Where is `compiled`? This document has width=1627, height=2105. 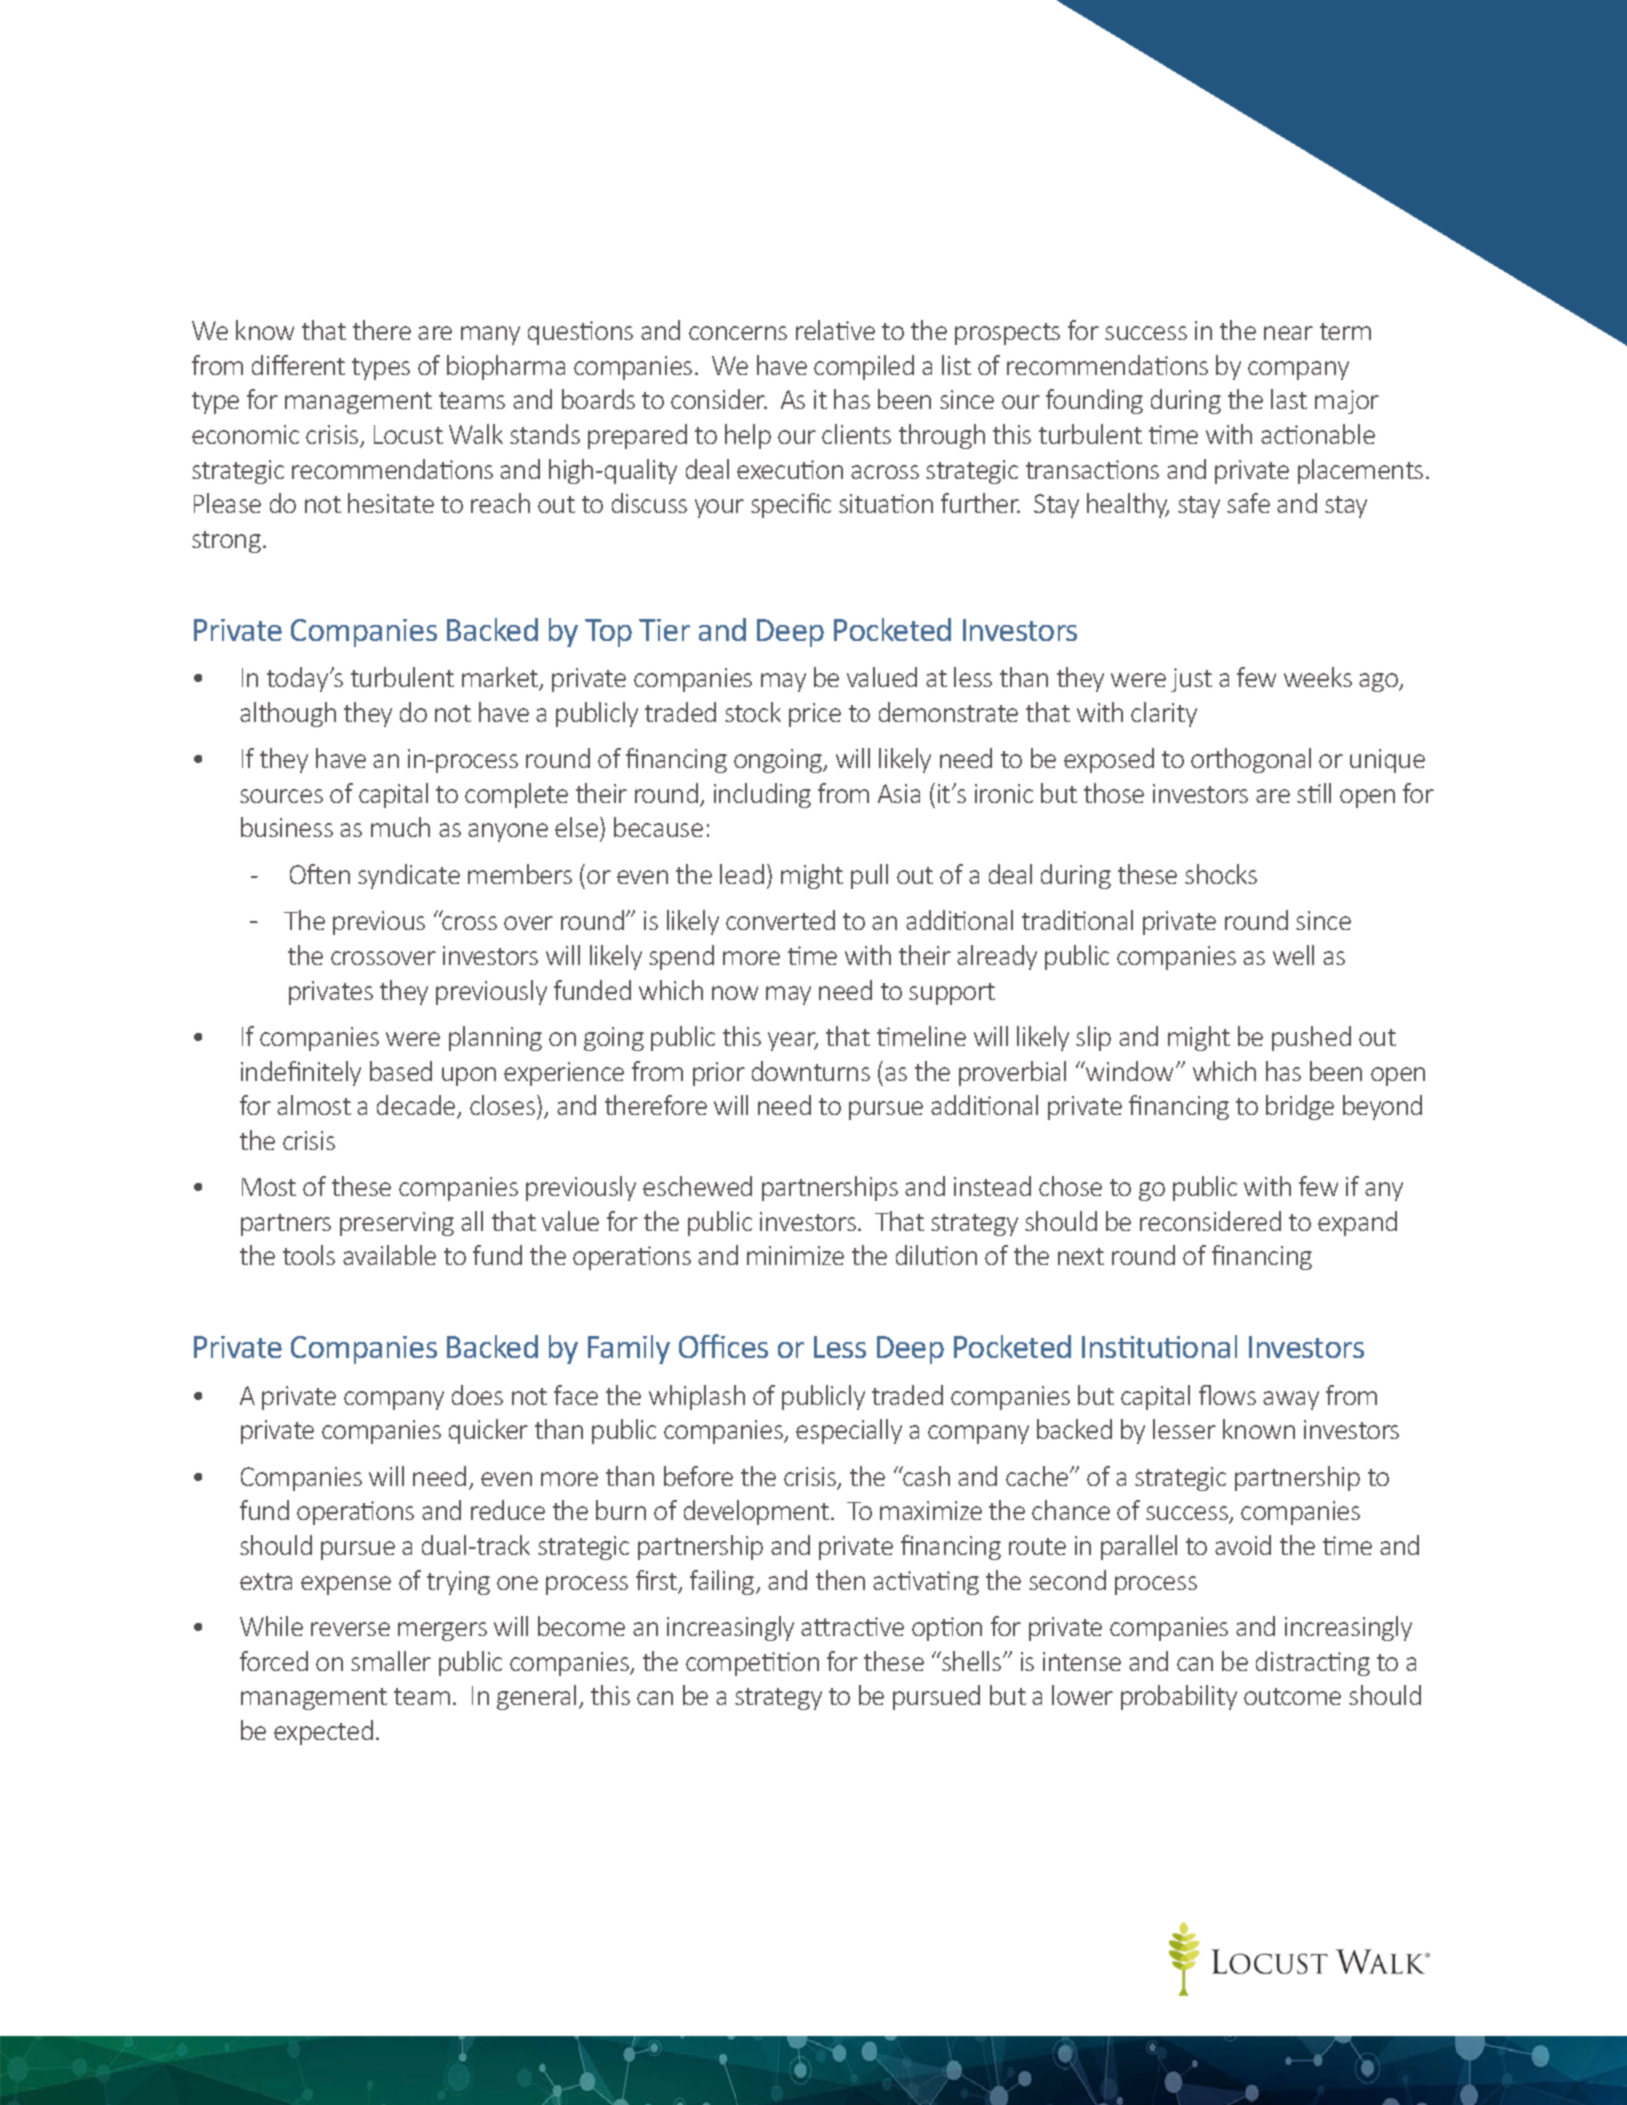 compiled is located at coordinates (864, 367).
